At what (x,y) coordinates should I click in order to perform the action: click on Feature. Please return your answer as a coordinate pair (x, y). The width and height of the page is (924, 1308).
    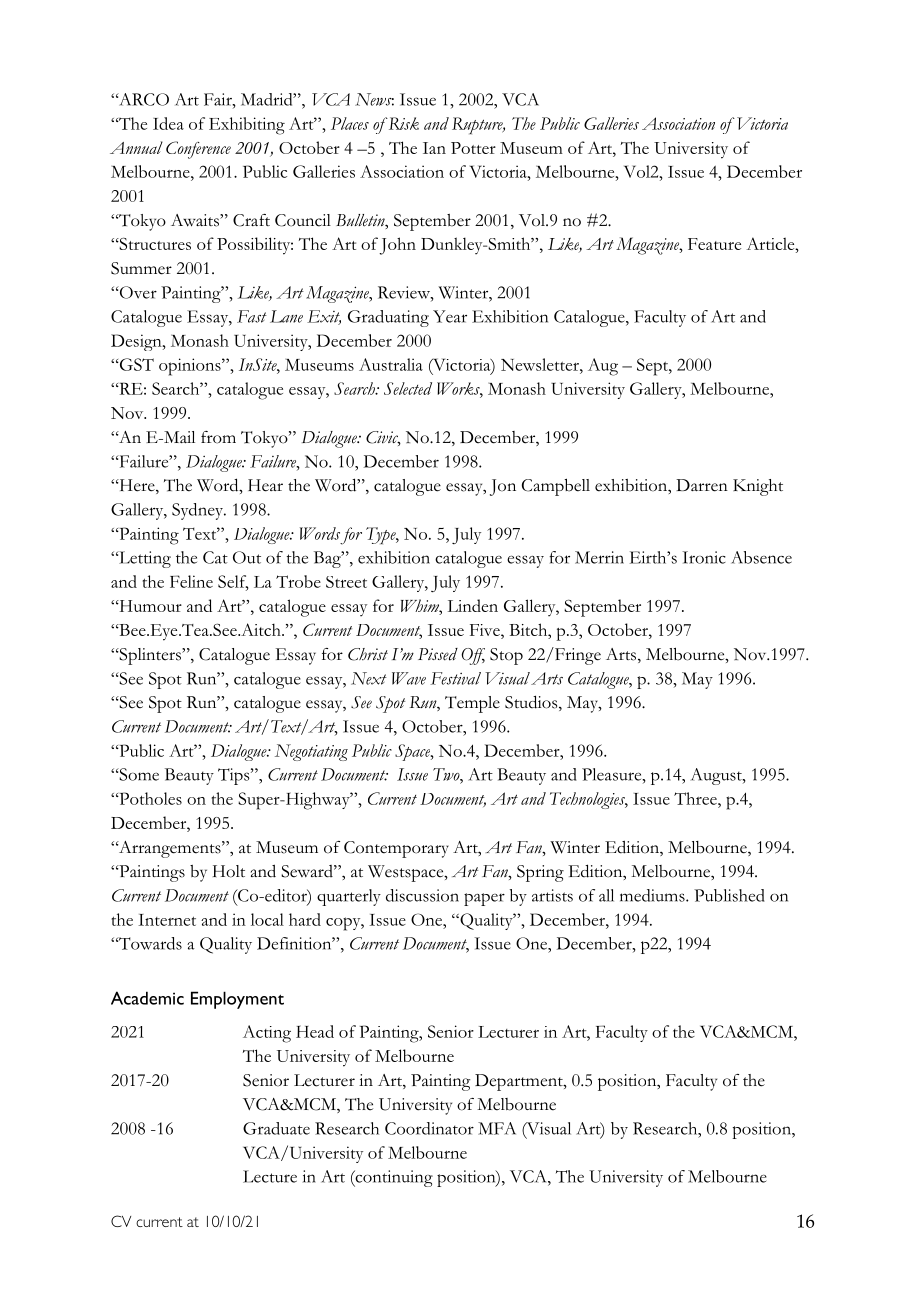
    Looking at the image, I should click on (714, 244).
